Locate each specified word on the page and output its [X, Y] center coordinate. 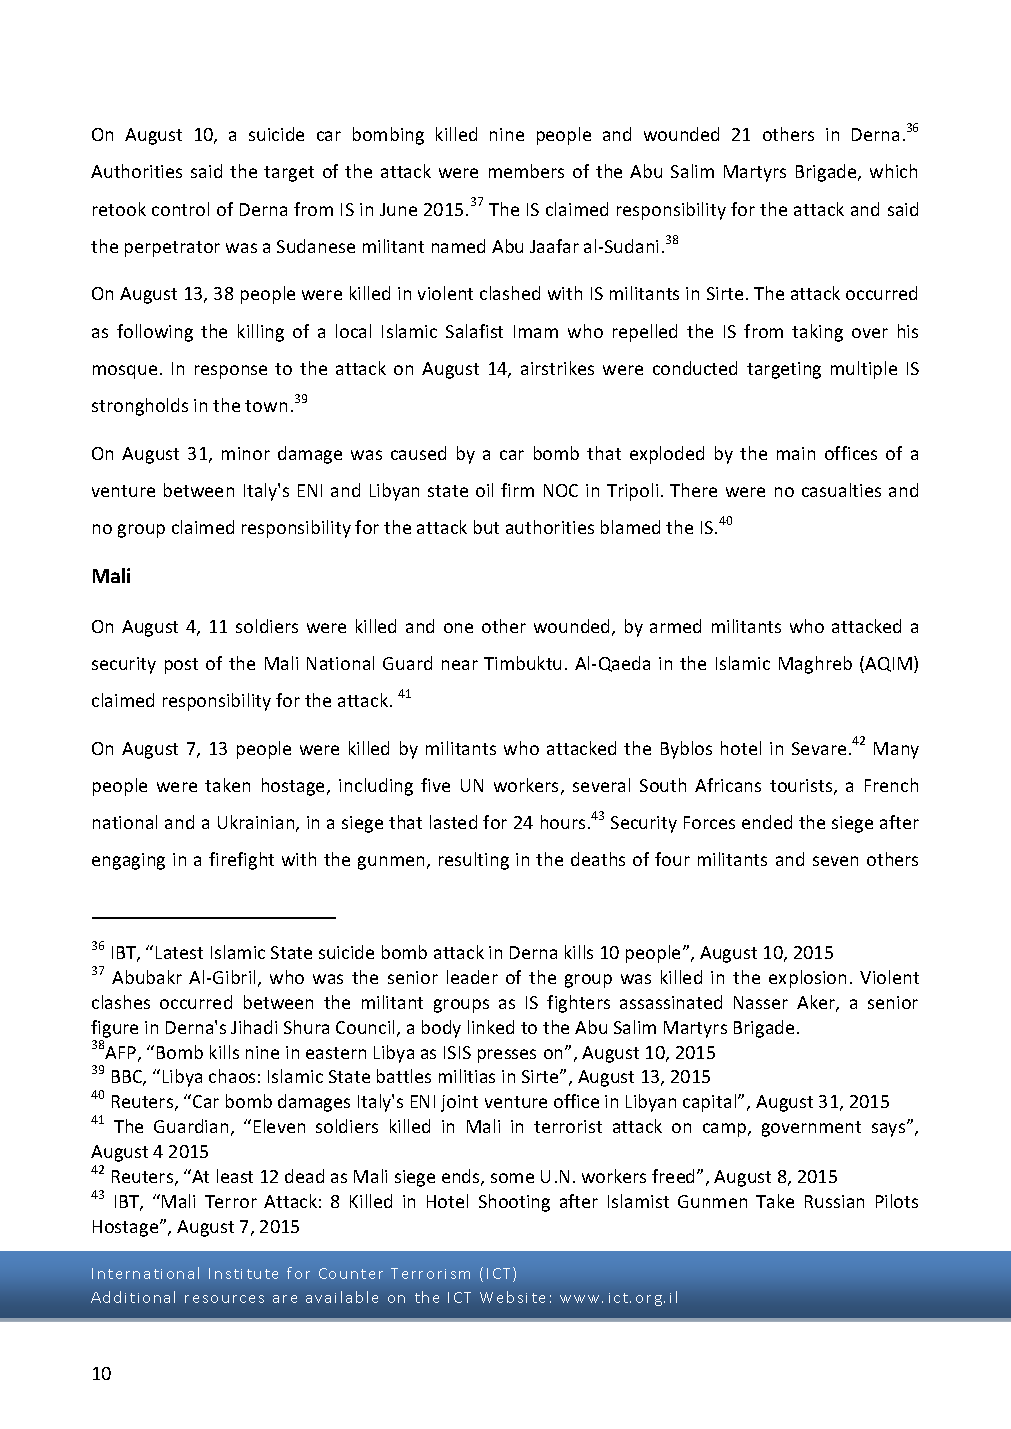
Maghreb [815, 665]
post [181, 666]
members [526, 171]
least [235, 1176]
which [893, 171]
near [460, 665]
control [180, 209]
